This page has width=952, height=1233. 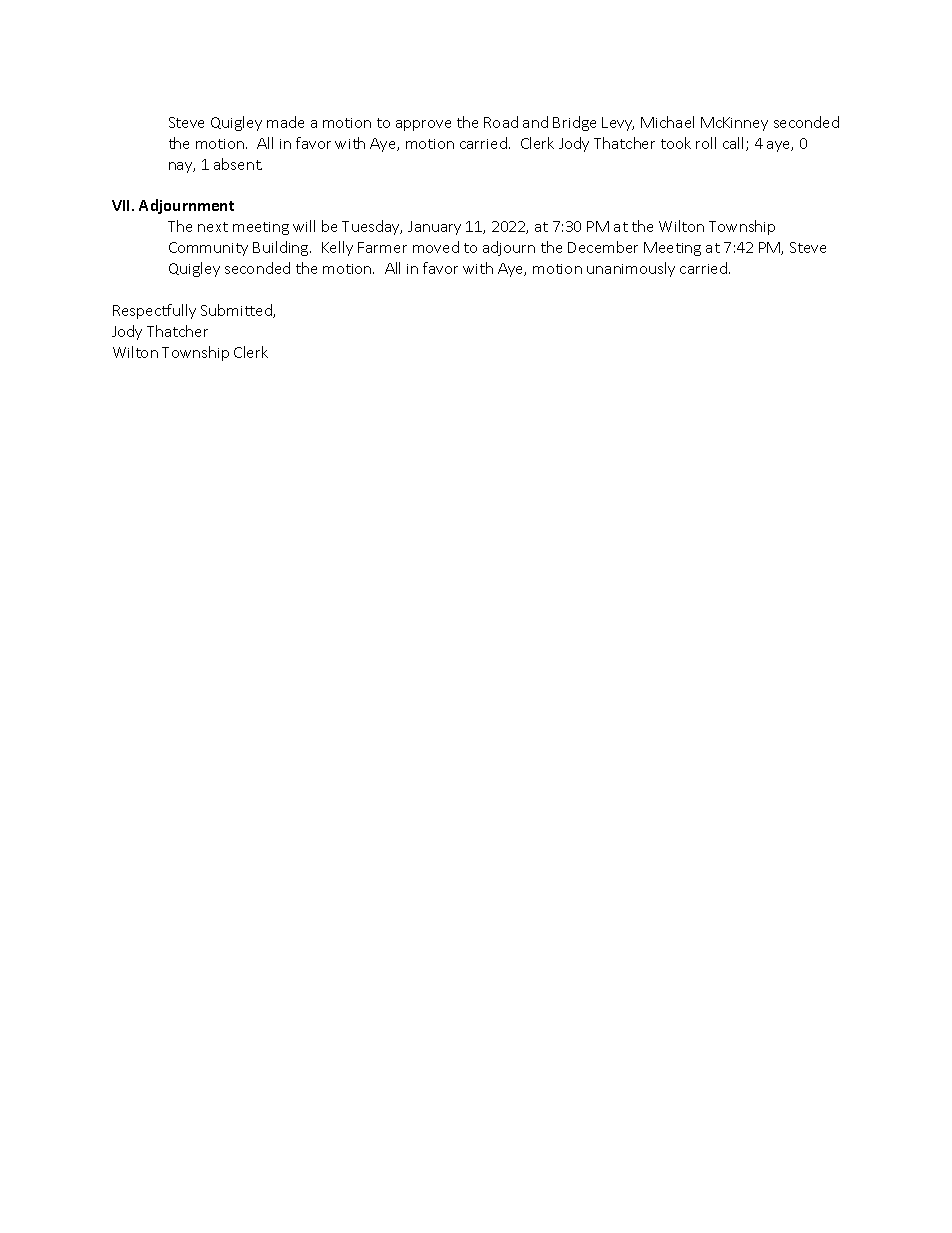 I want to click on unanimously, so click(x=631, y=269).
